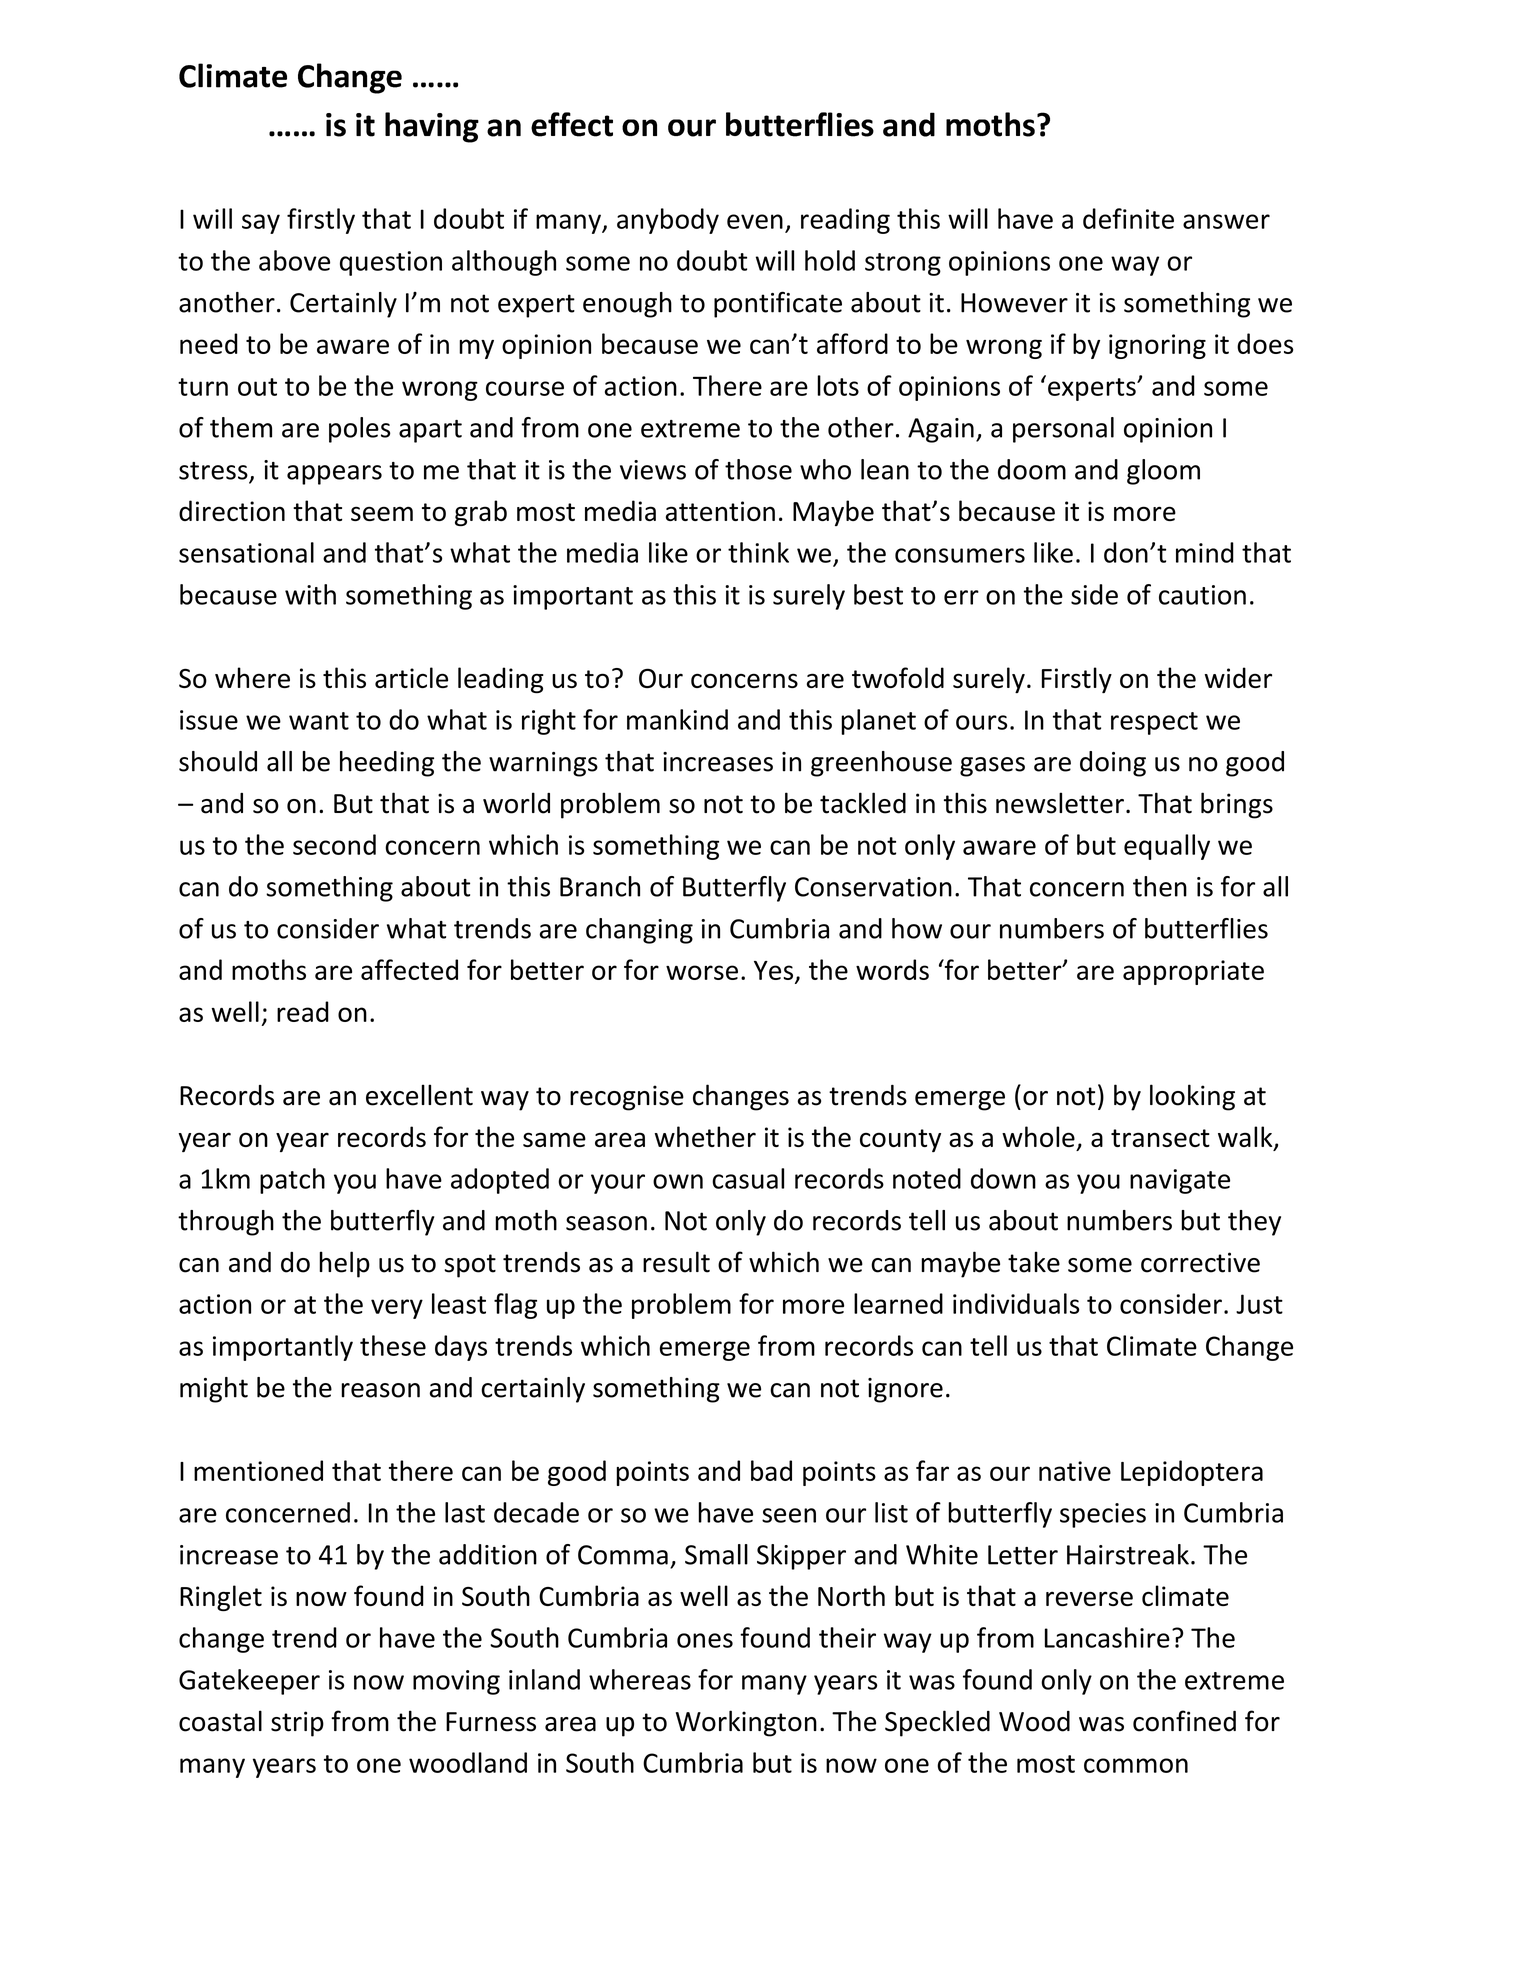 The width and height of the document is (1516, 1962). I want to click on strip, so click(297, 1724).
